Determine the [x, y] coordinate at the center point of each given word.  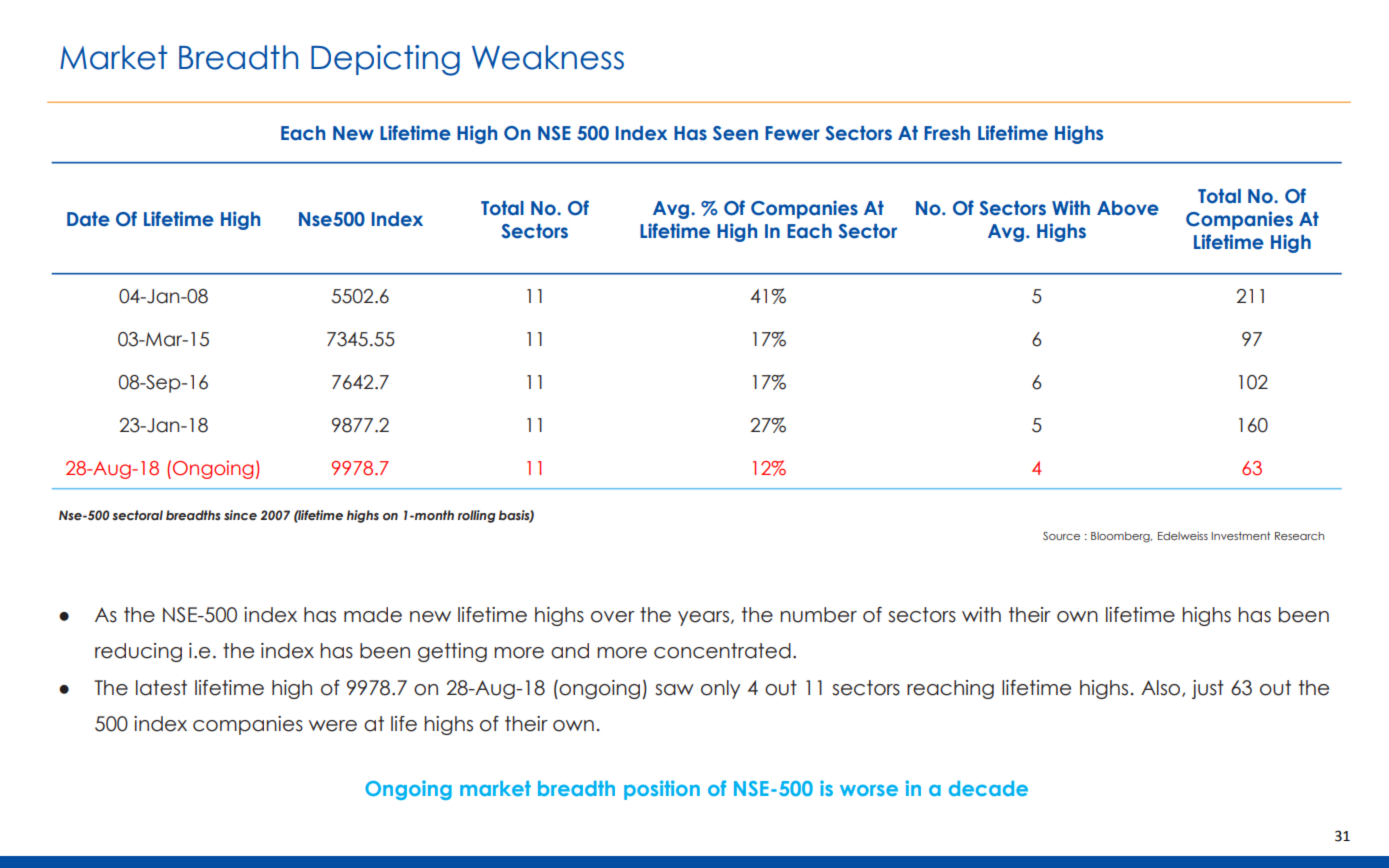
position [662, 790]
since [240, 515]
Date [88, 219]
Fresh [947, 133]
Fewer [792, 133]
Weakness [548, 57]
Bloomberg [1121, 537]
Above [1128, 208]
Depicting [385, 60]
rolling [477, 516]
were [333, 726]
